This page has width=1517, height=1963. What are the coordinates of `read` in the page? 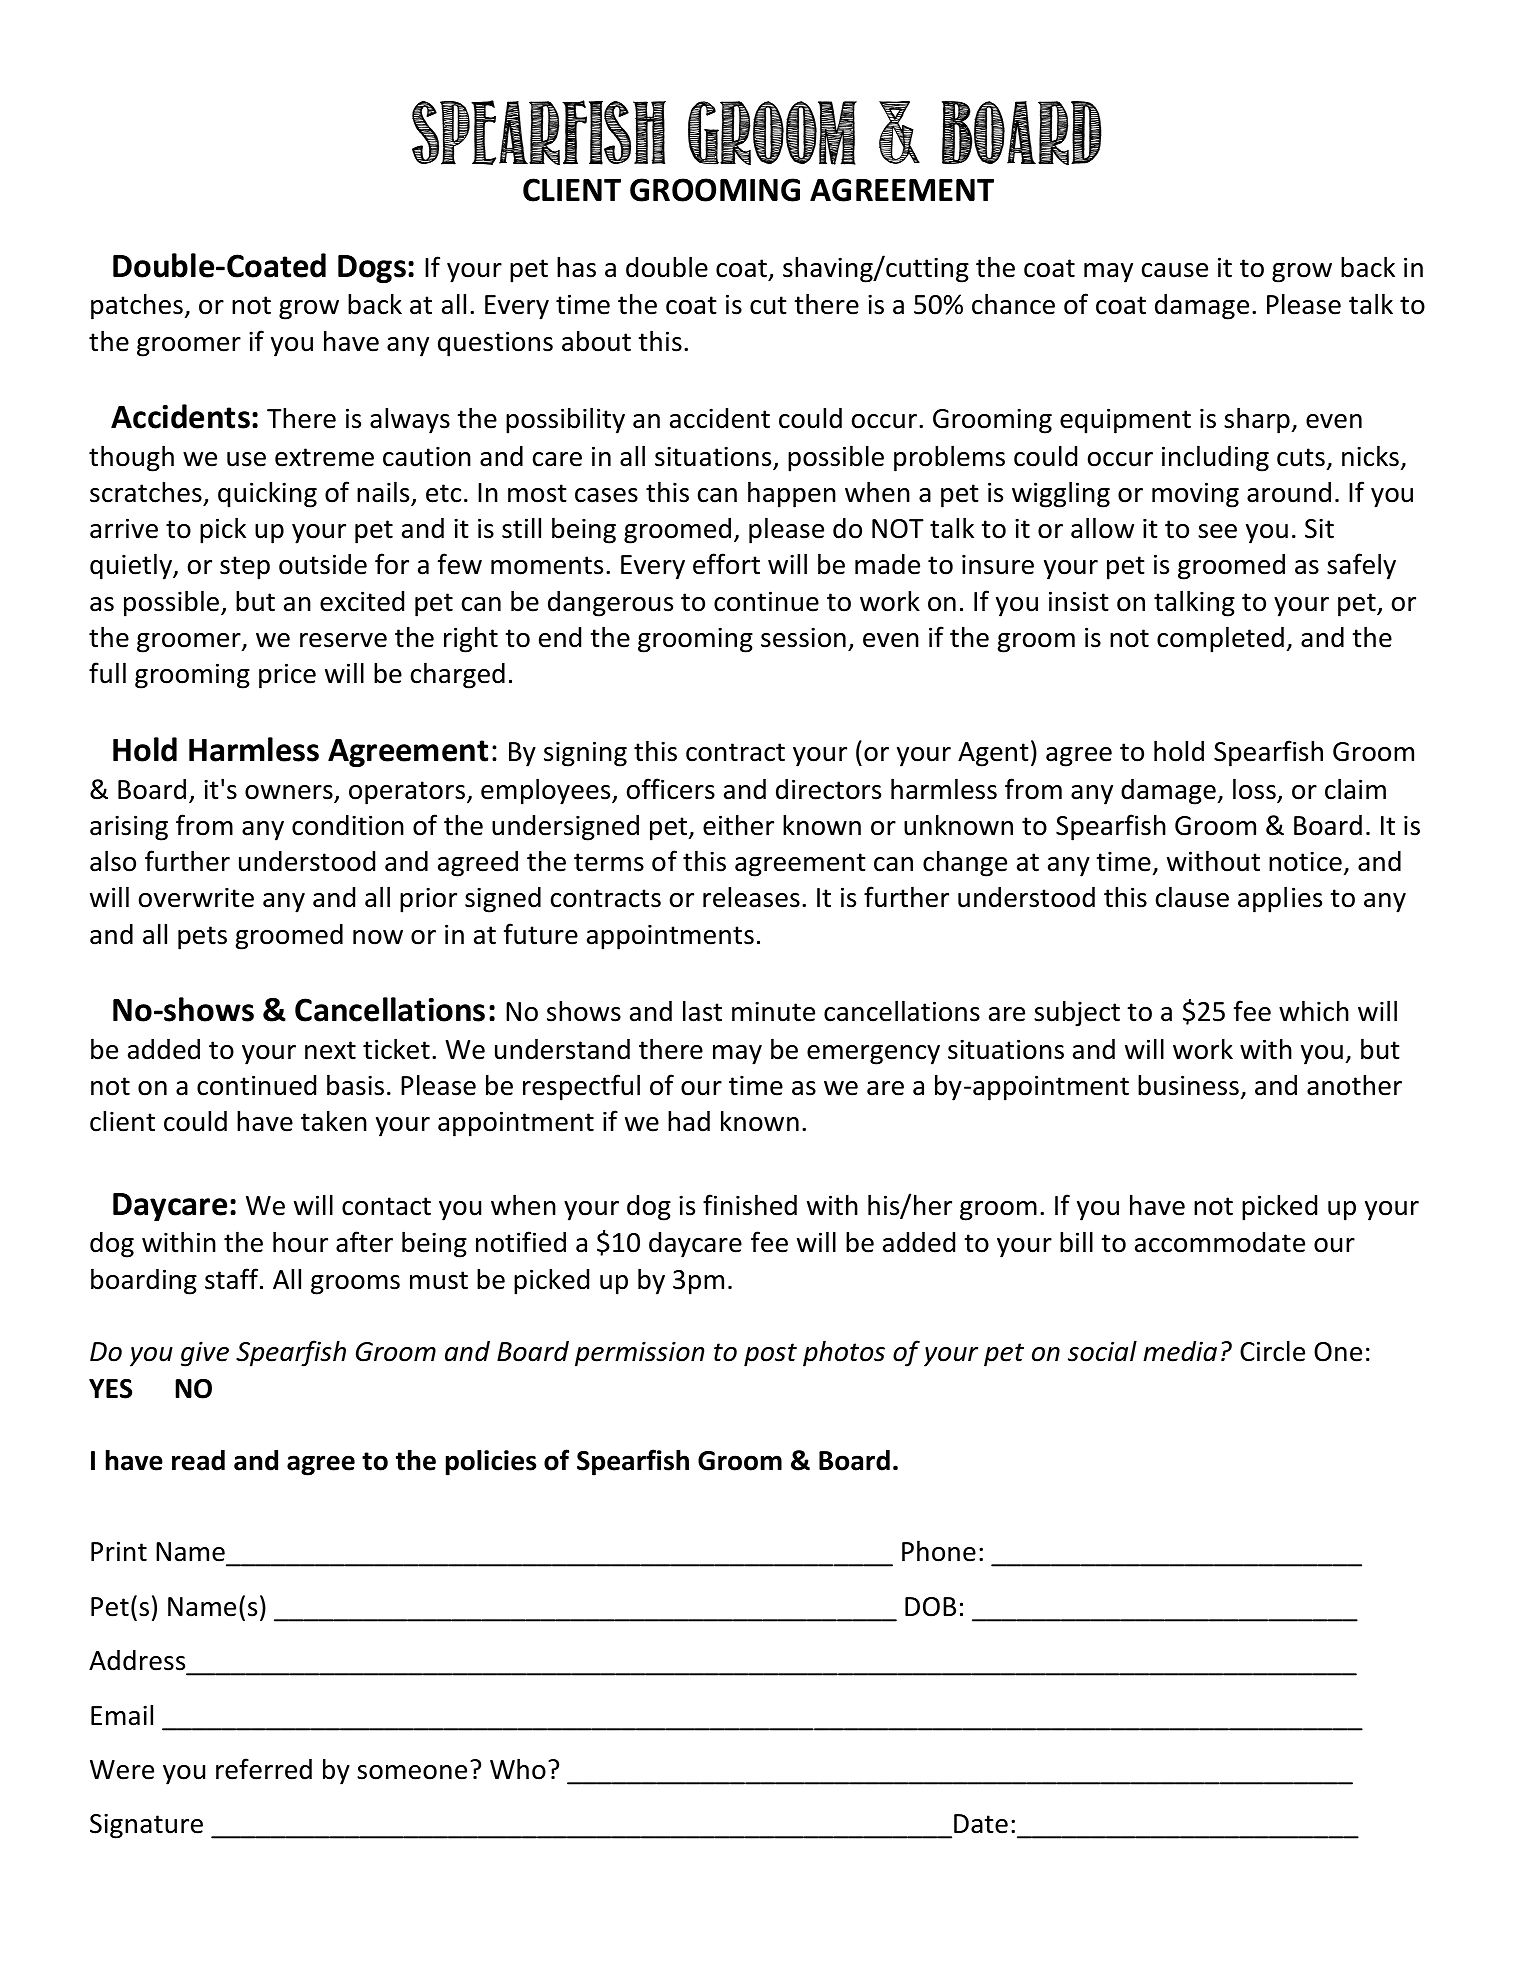 It's located at (198, 1460).
